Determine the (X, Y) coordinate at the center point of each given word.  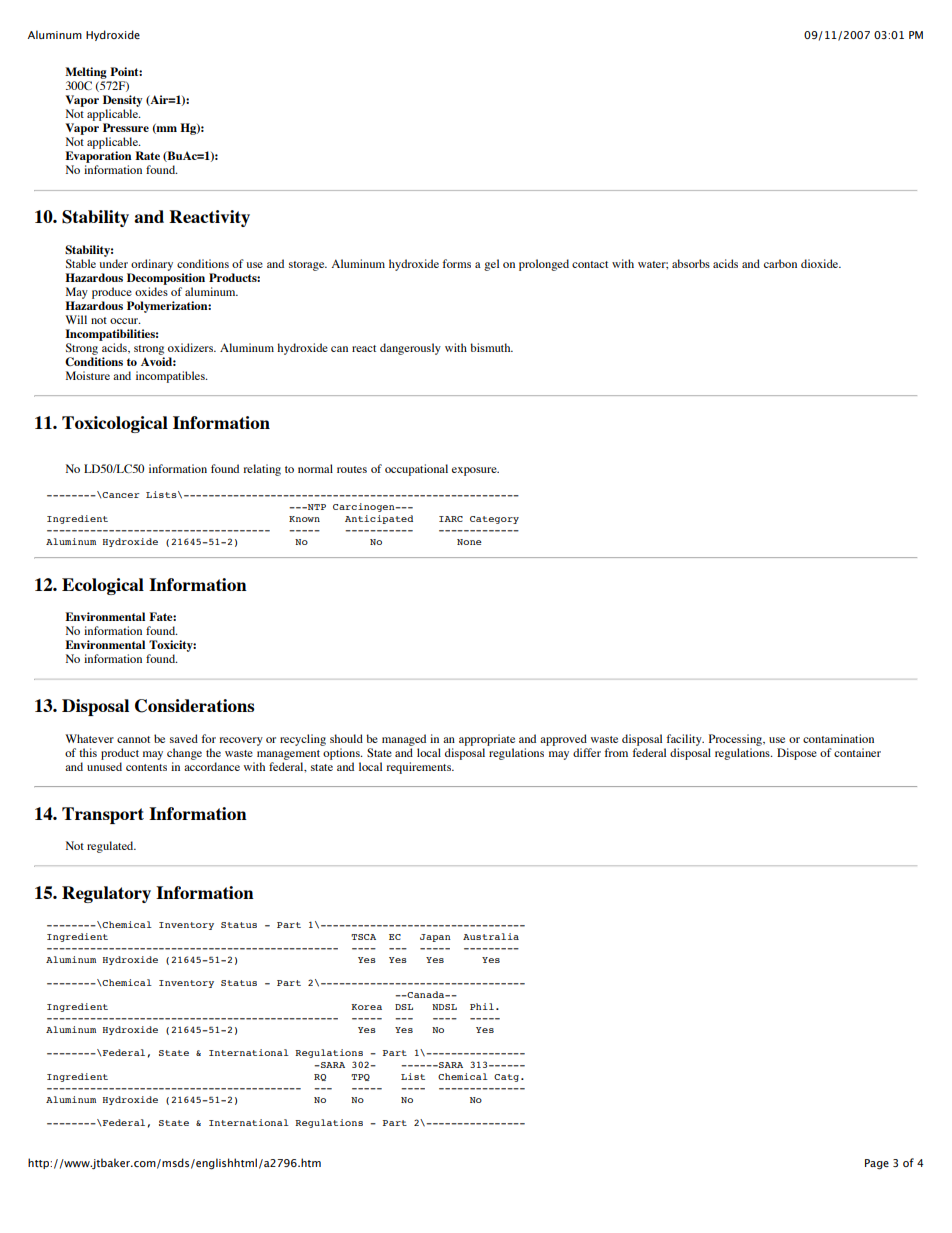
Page (877, 1164)
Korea (366, 1007)
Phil (482, 1006)
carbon (780, 263)
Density (122, 101)
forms (457, 263)
